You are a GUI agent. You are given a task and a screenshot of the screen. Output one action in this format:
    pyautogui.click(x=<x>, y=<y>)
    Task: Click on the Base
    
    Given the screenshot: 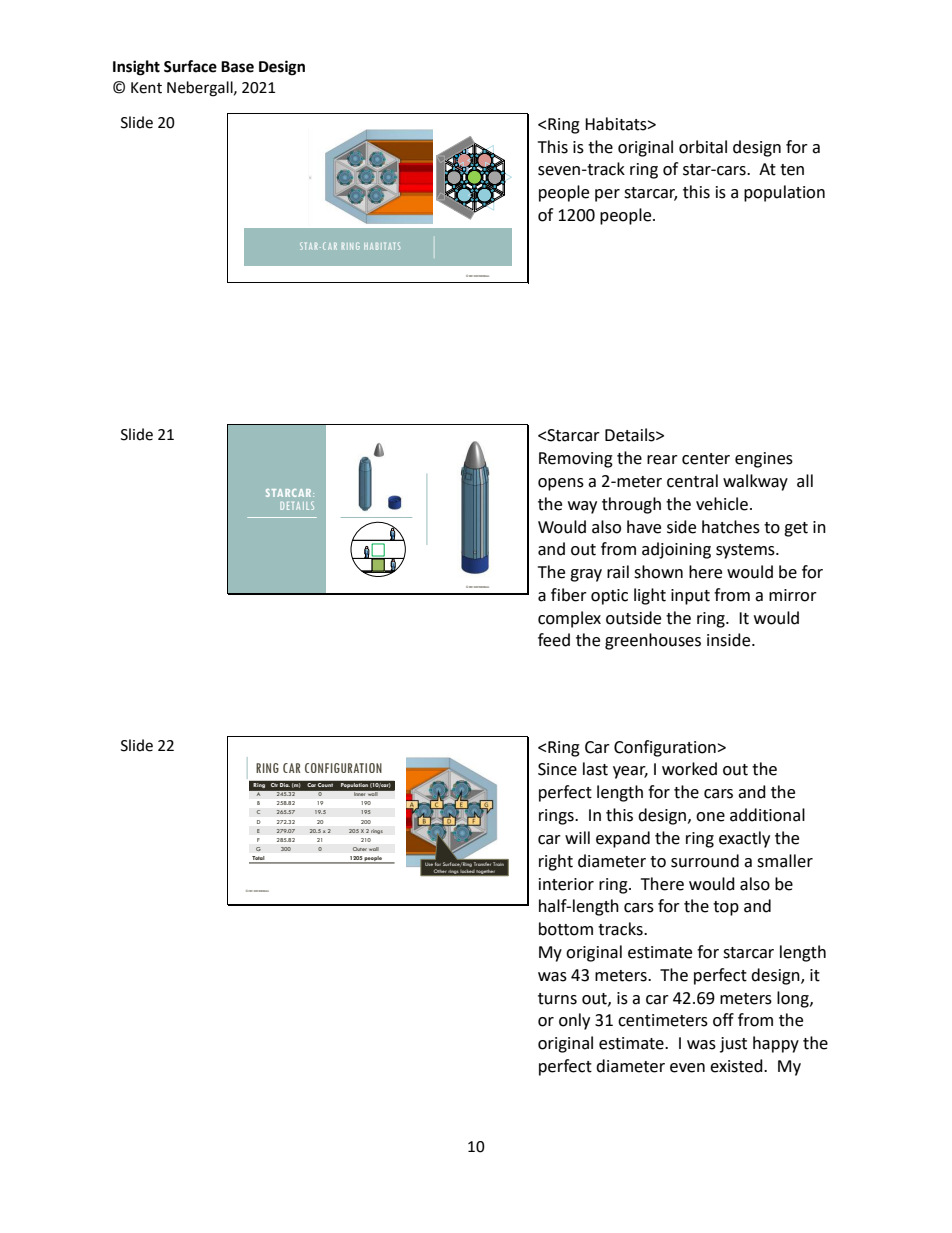 What is the action you would take?
    pyautogui.click(x=237, y=67)
